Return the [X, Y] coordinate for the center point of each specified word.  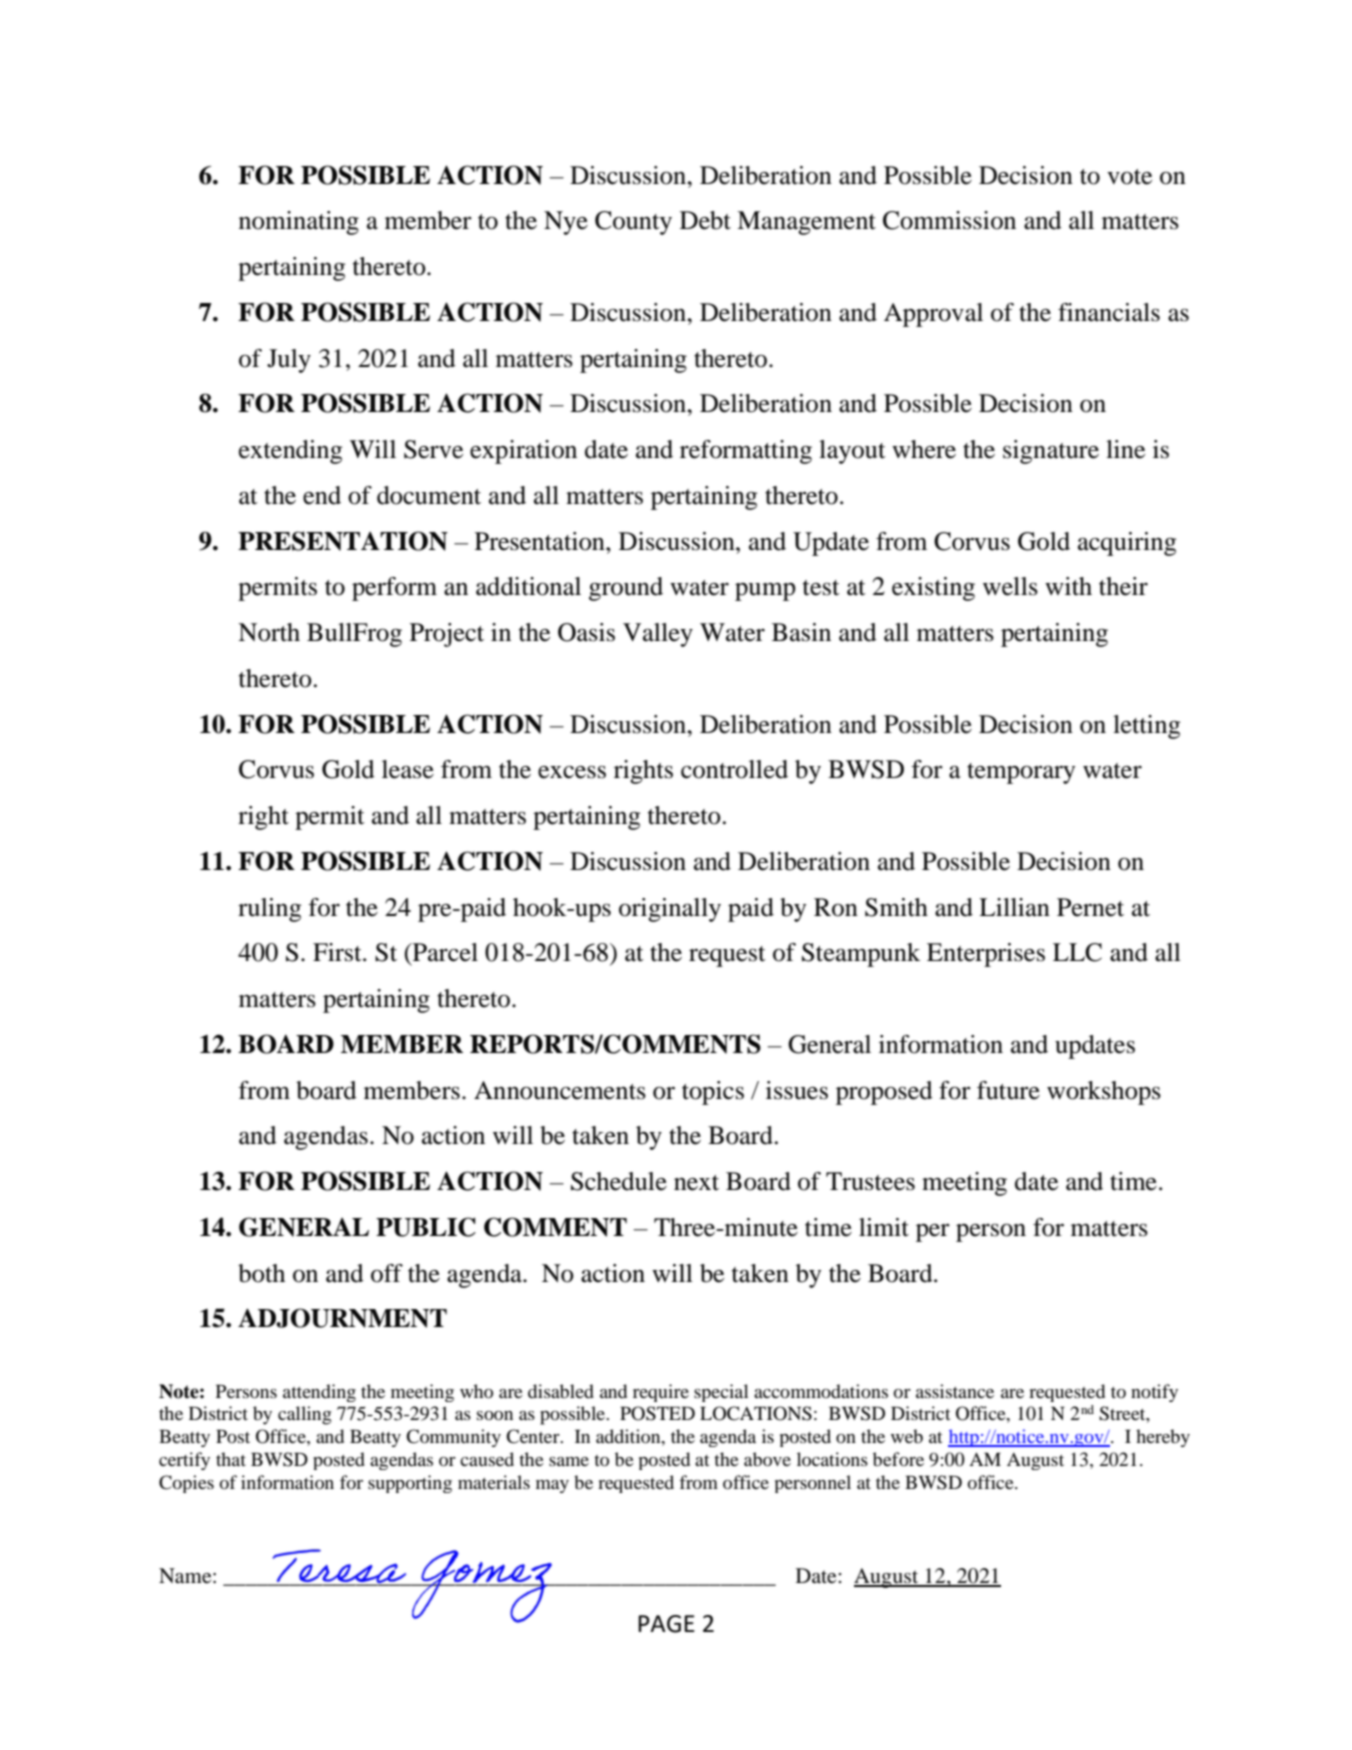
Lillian [1014, 907]
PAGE [666, 1624]
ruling [269, 910]
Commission [949, 220]
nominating [299, 223]
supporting [410, 1484]
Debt [705, 220]
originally [670, 910]
